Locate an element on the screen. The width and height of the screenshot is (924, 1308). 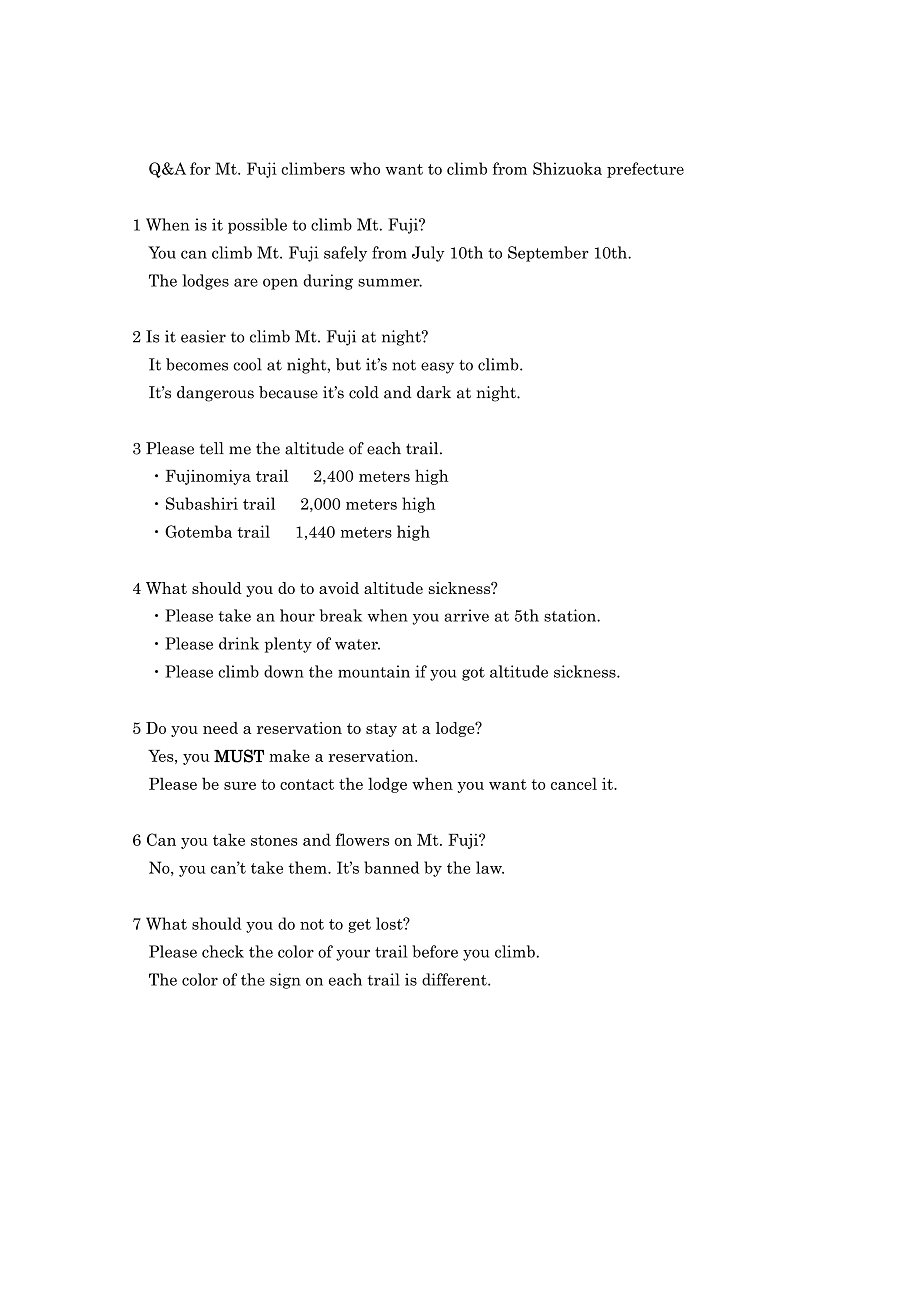
prefecture is located at coordinates (645, 170).
